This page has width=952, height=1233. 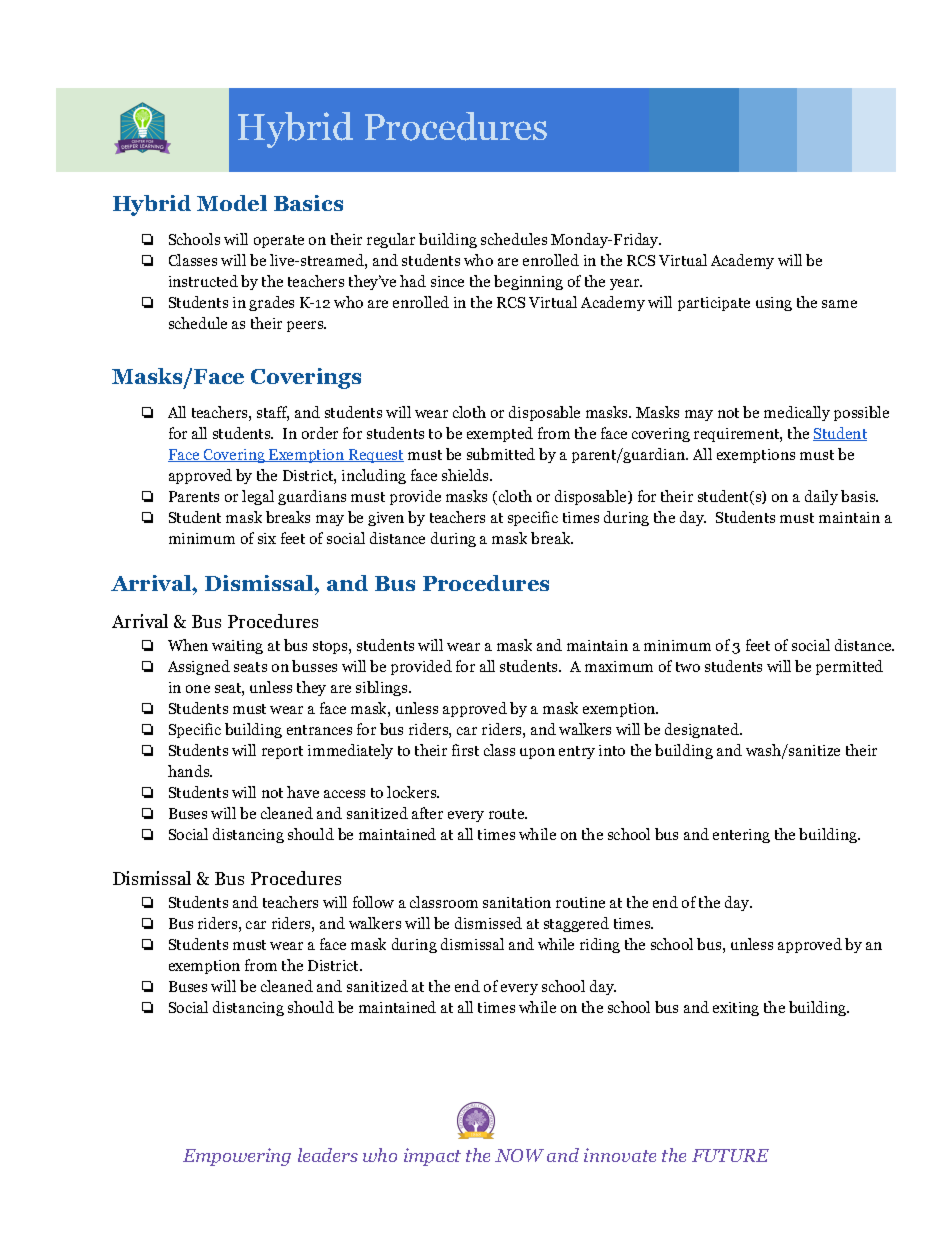 I want to click on Empowering, so click(x=237, y=1157).
